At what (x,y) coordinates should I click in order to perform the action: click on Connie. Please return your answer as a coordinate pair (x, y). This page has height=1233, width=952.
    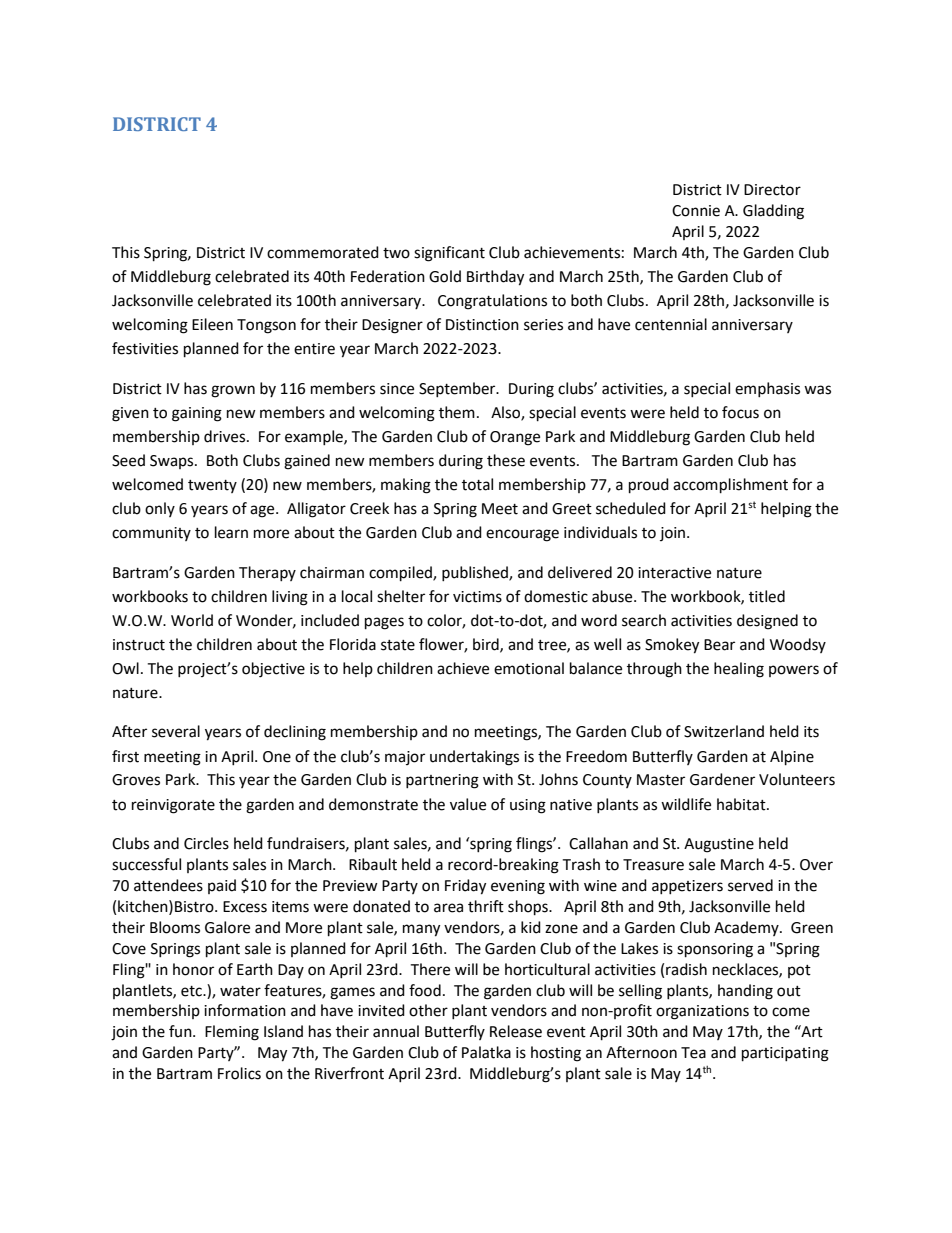
    Looking at the image, I should click on (696, 211).
